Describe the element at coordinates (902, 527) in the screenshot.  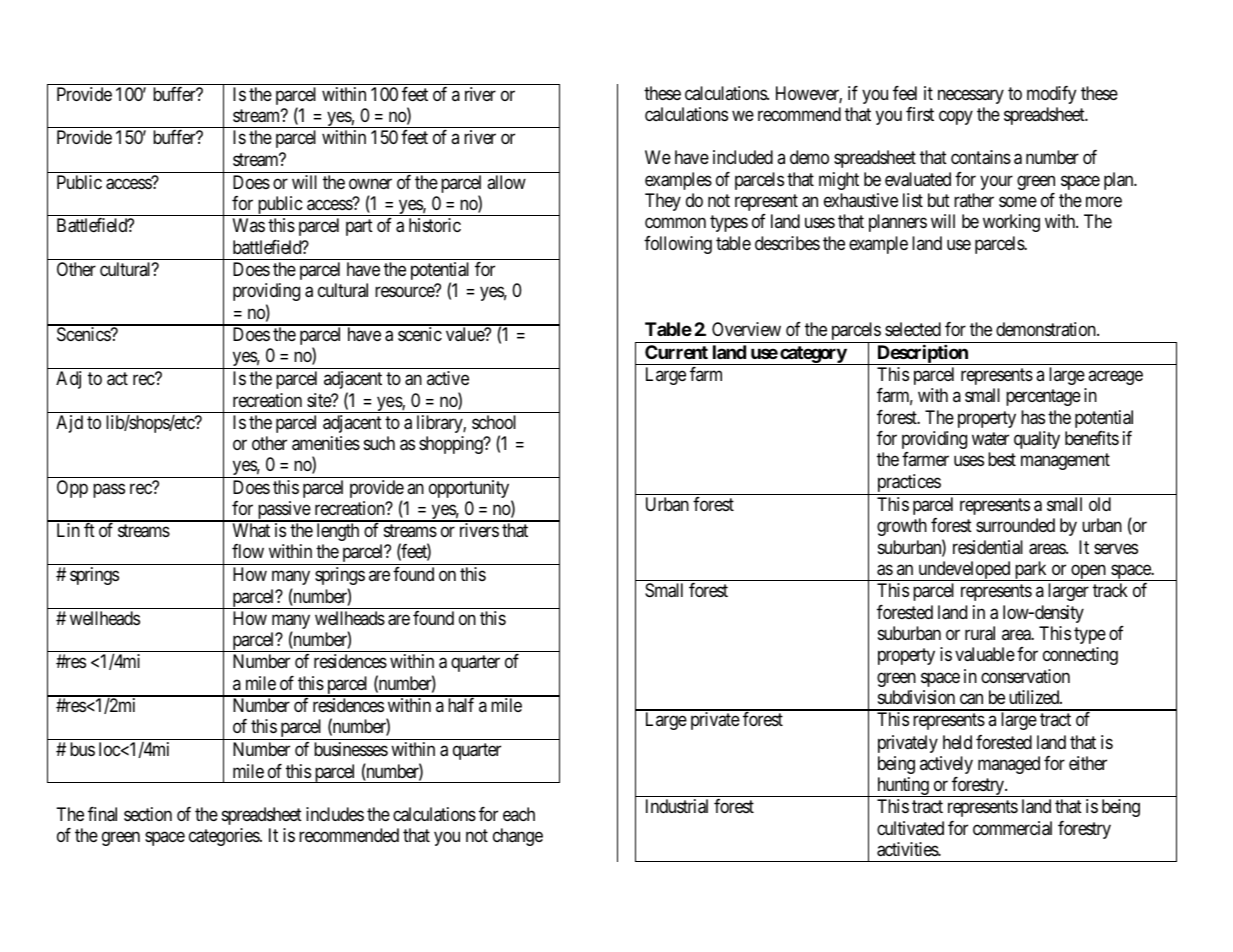
I see `growth` at that location.
